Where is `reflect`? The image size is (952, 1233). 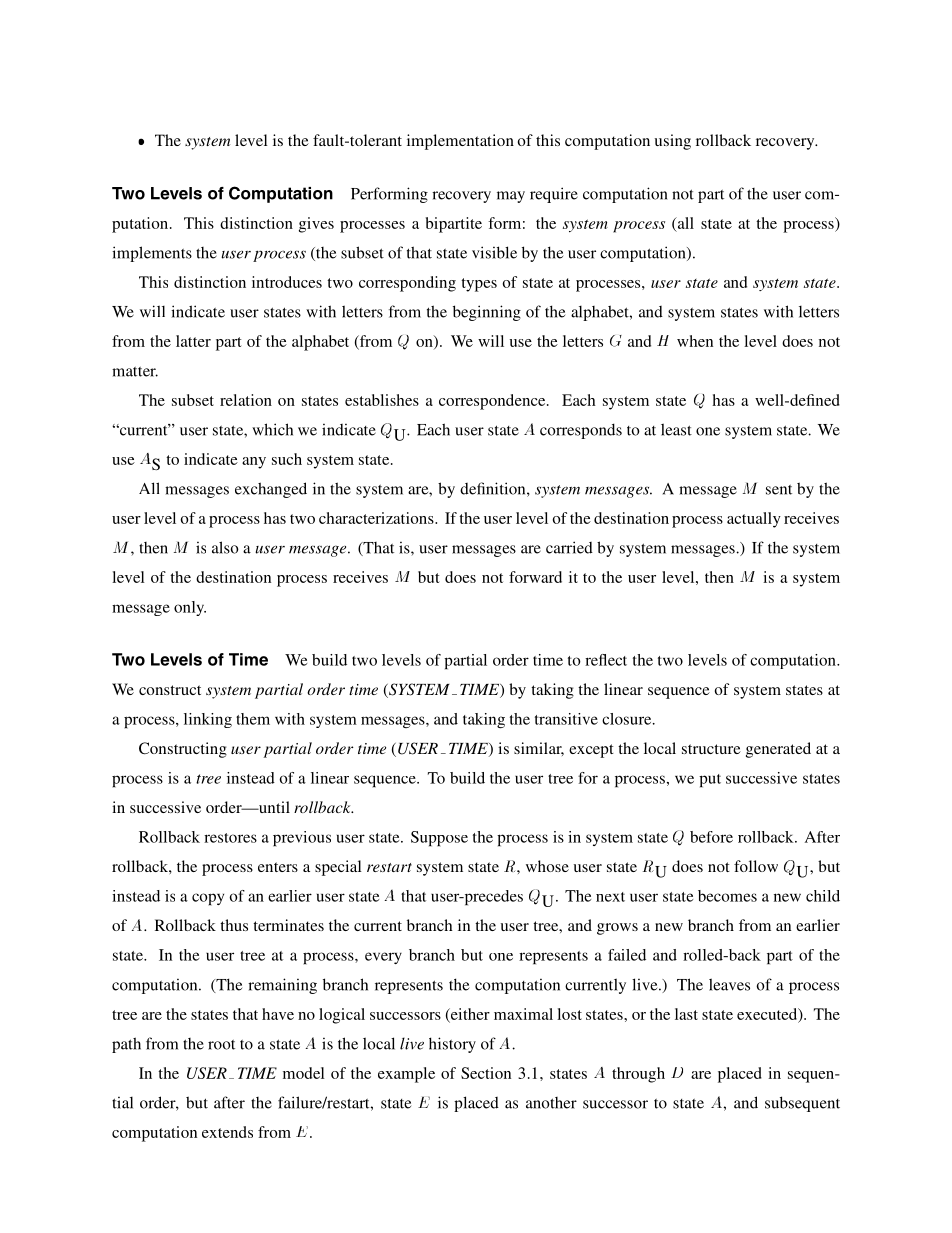 reflect is located at coordinates (606, 660).
